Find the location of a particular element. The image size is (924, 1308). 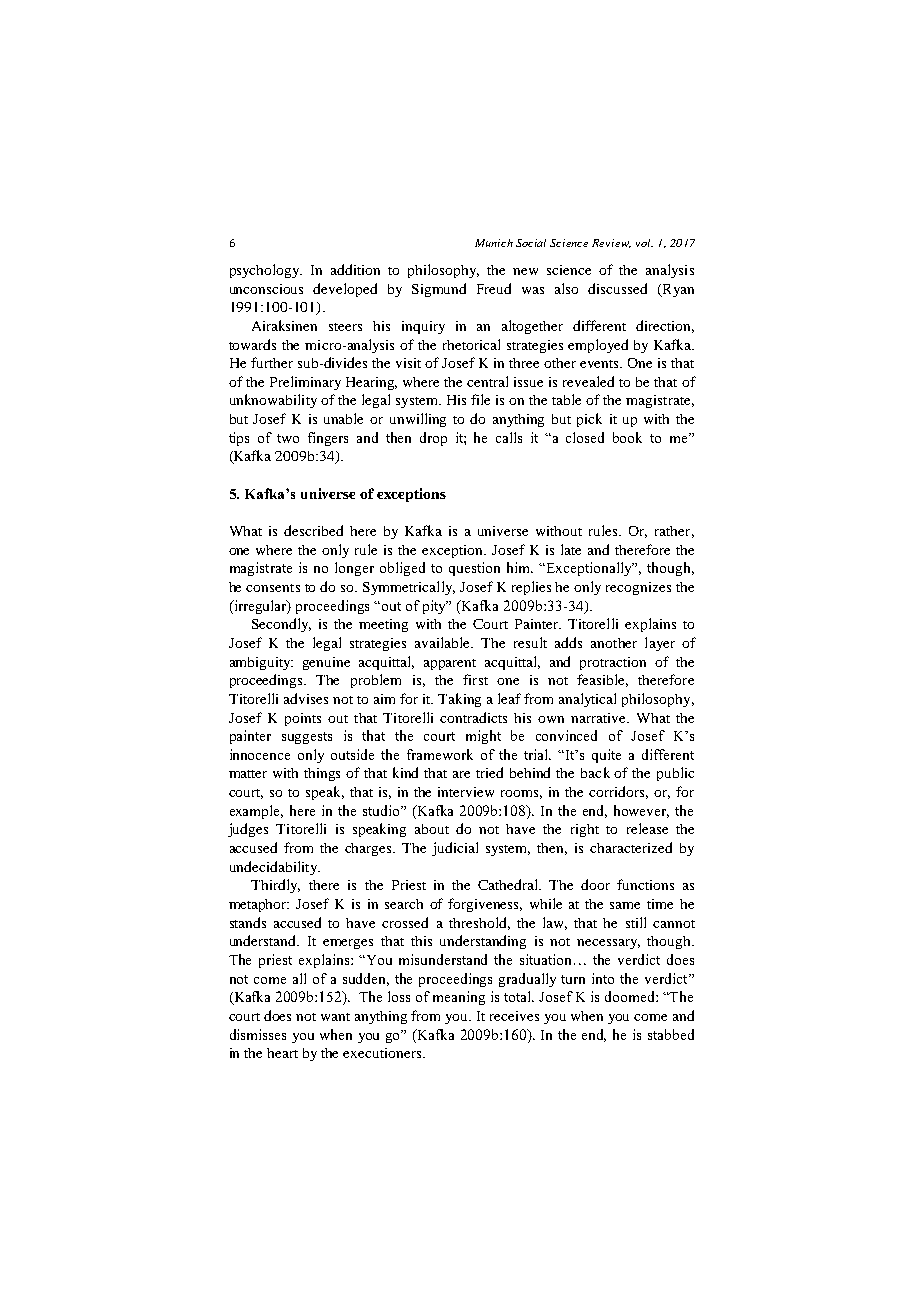

judicial is located at coordinates (455, 849).
